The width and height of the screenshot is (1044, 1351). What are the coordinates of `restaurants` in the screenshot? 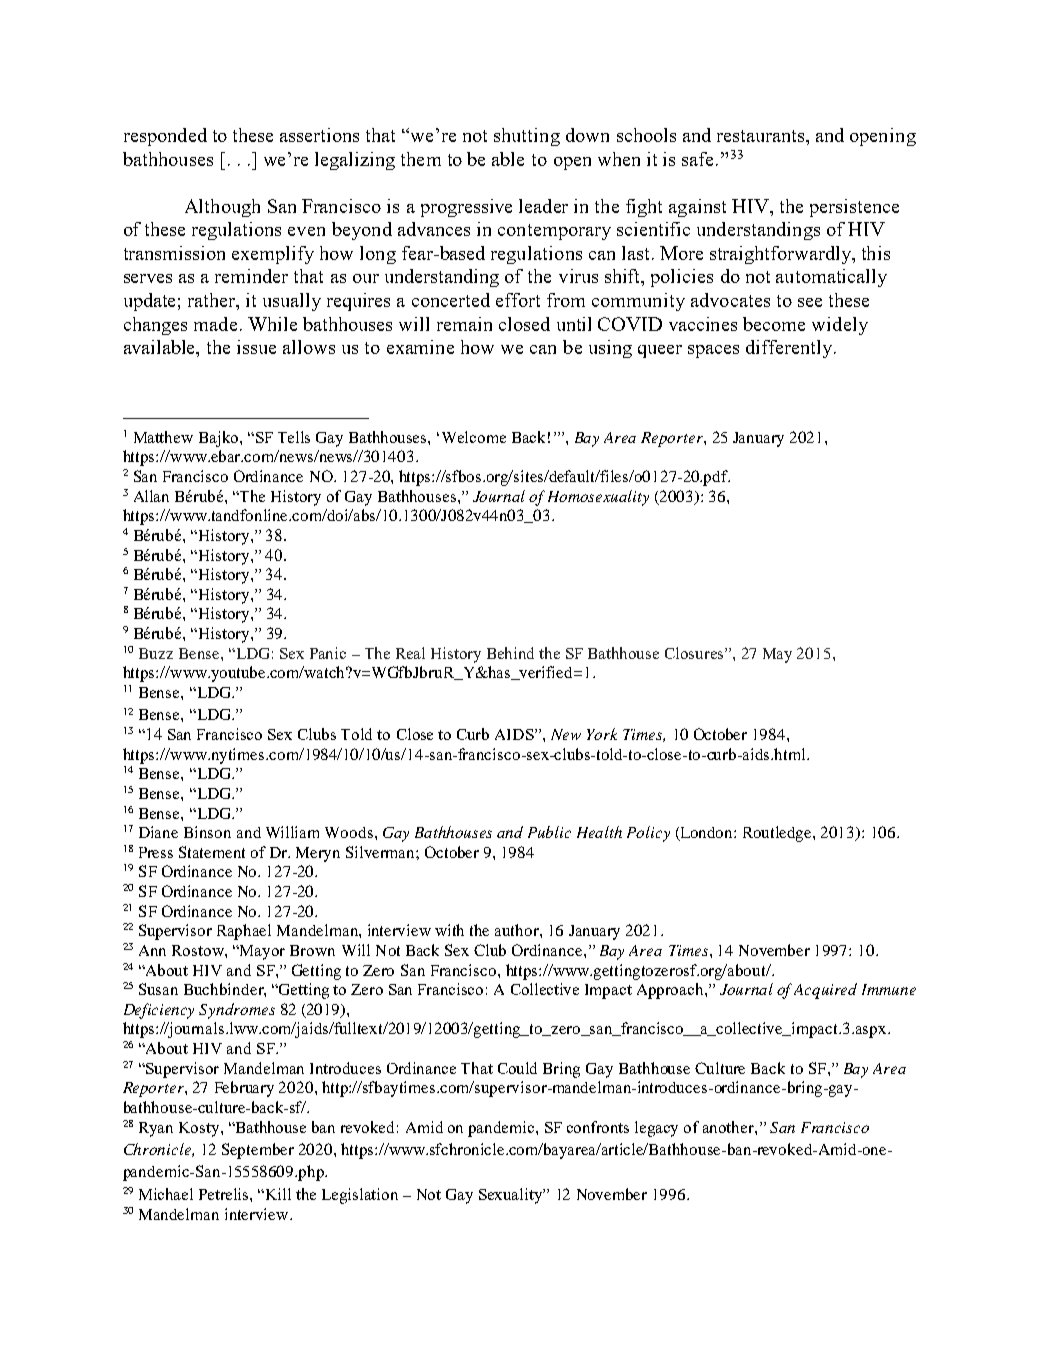 It's located at (762, 136).
